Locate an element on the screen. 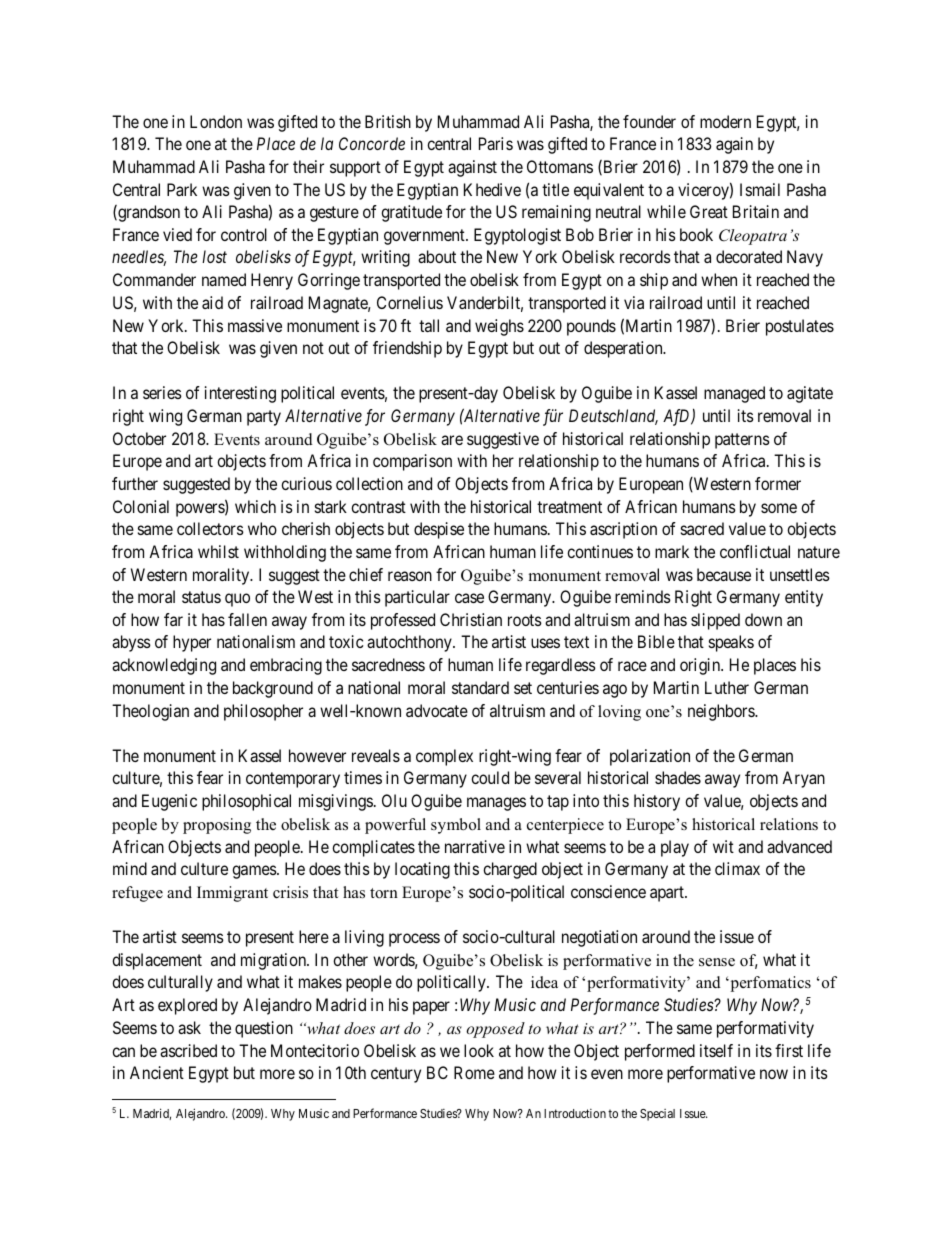  ascribed is located at coordinates (188, 1050).
